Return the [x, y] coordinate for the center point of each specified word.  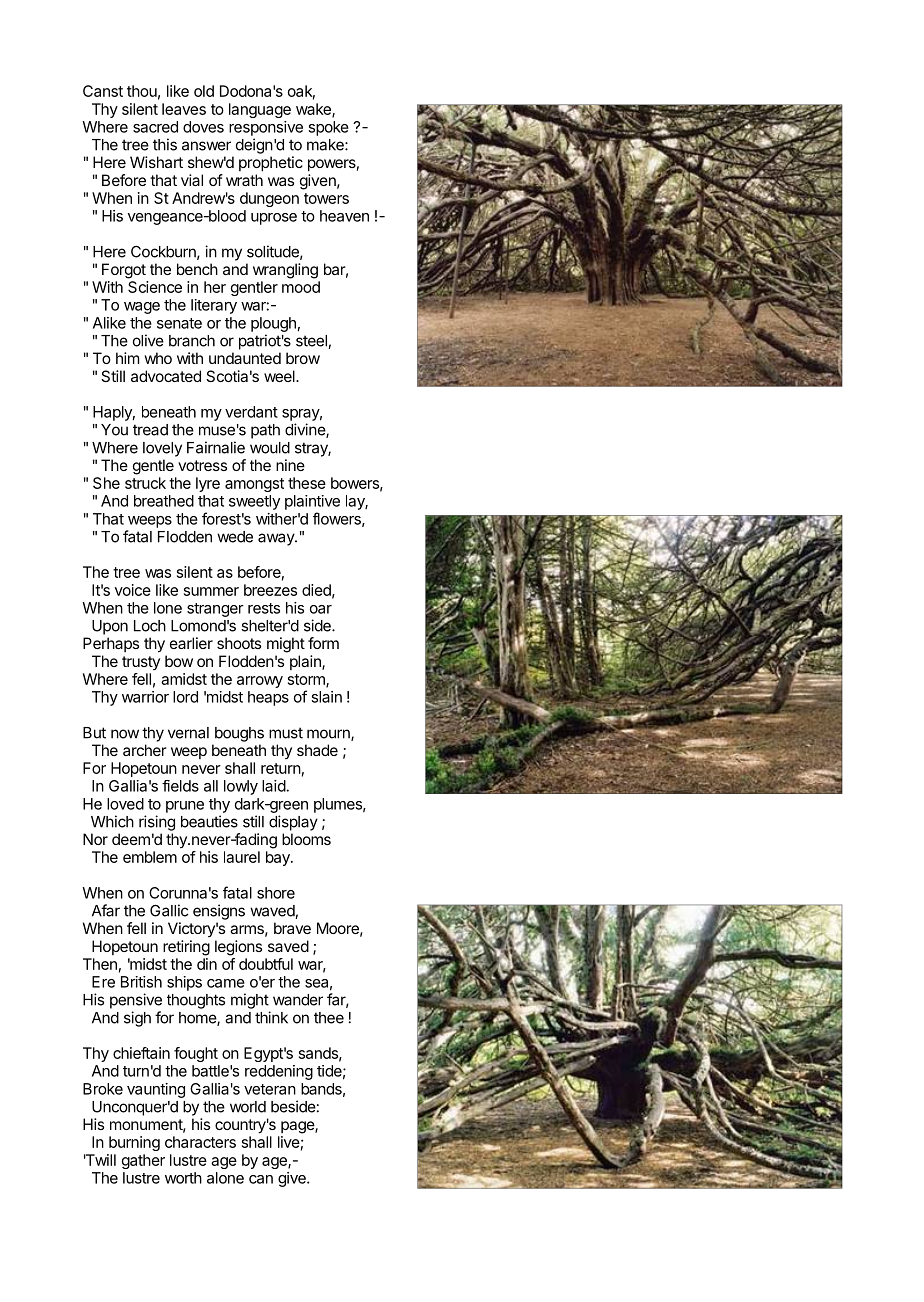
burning [134, 1143]
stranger [215, 610]
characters [200, 1142]
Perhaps [111, 644]
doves [203, 127]
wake [314, 110]
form [323, 643]
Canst [103, 91]
